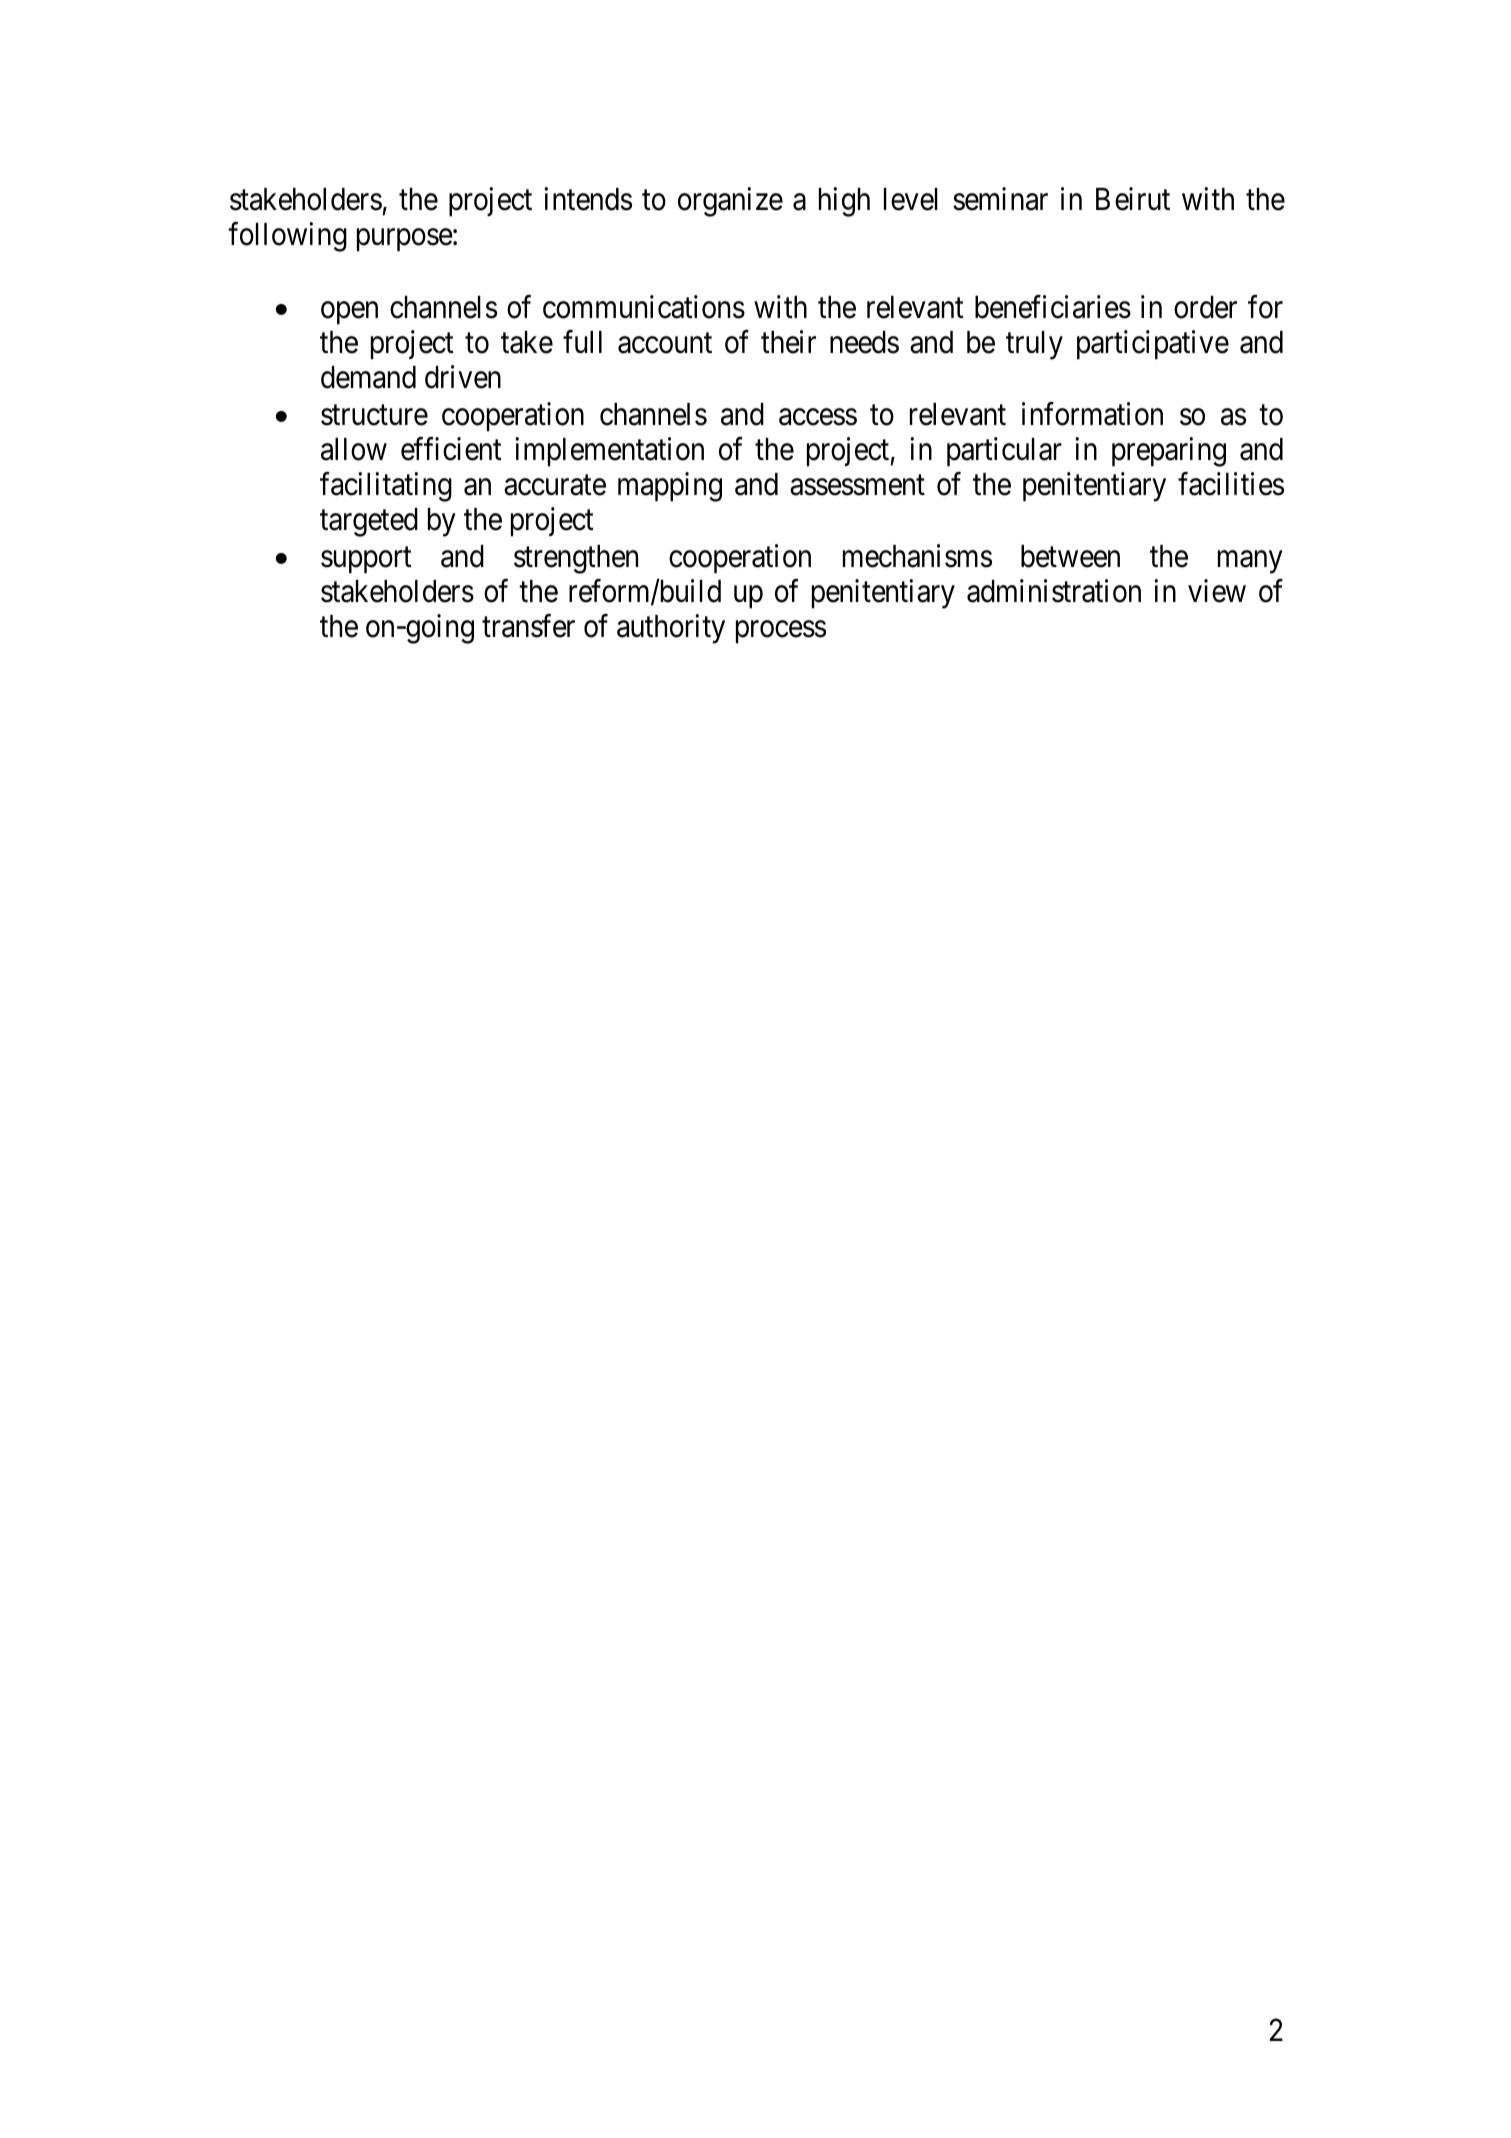  What do you see at coordinates (788, 342) in the image?
I see `their` at bounding box center [788, 342].
